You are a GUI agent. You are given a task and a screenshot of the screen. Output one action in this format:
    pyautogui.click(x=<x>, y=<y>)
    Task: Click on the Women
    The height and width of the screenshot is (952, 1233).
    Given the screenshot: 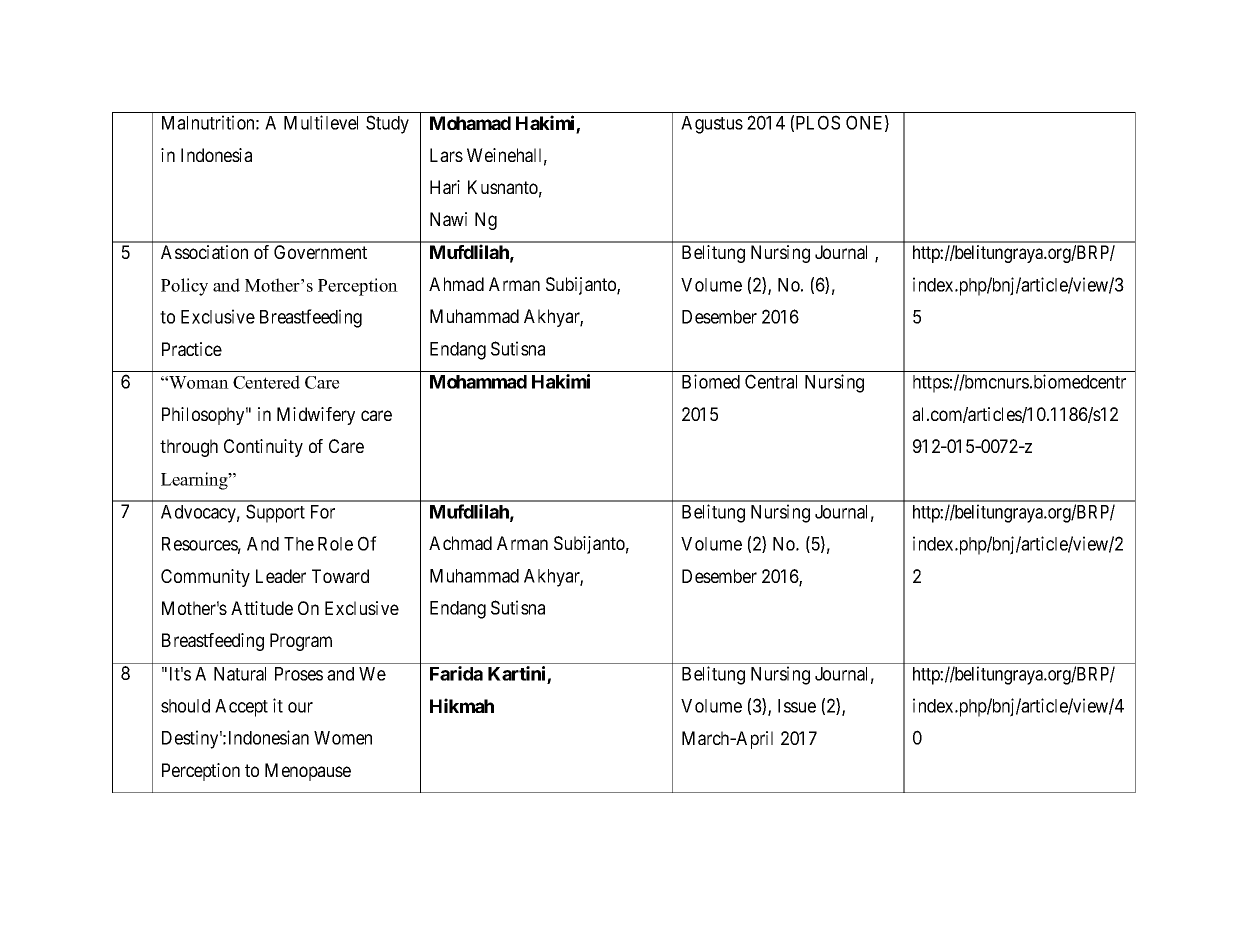 What is the action you would take?
    pyautogui.click(x=343, y=738)
